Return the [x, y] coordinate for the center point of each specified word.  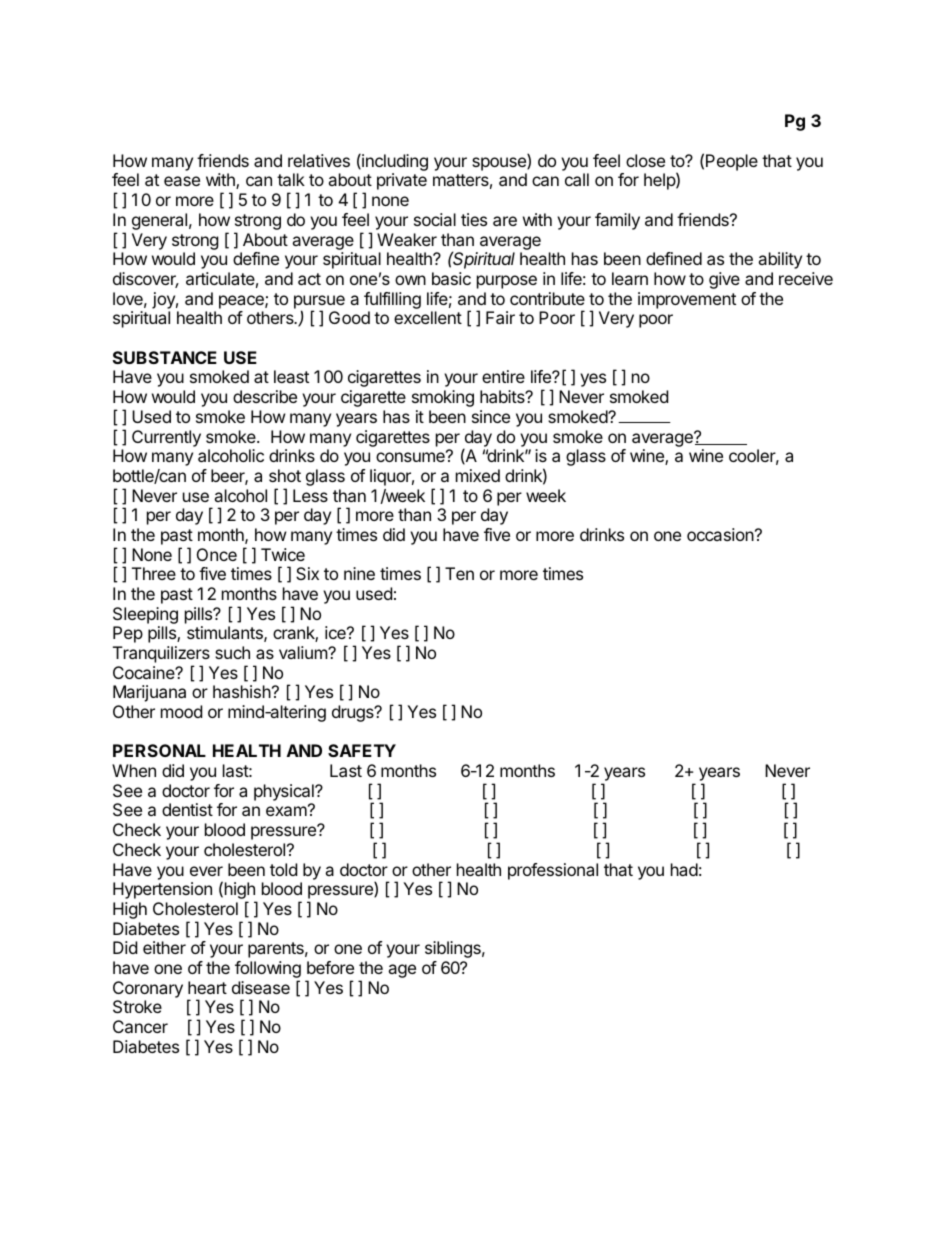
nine [359, 573]
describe [265, 396]
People [732, 162]
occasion [720, 534]
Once [217, 554]
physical [285, 794]
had [684, 869]
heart [207, 987]
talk [291, 179]
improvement [687, 300]
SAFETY [362, 750]
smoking [443, 398]
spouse [500, 164]
